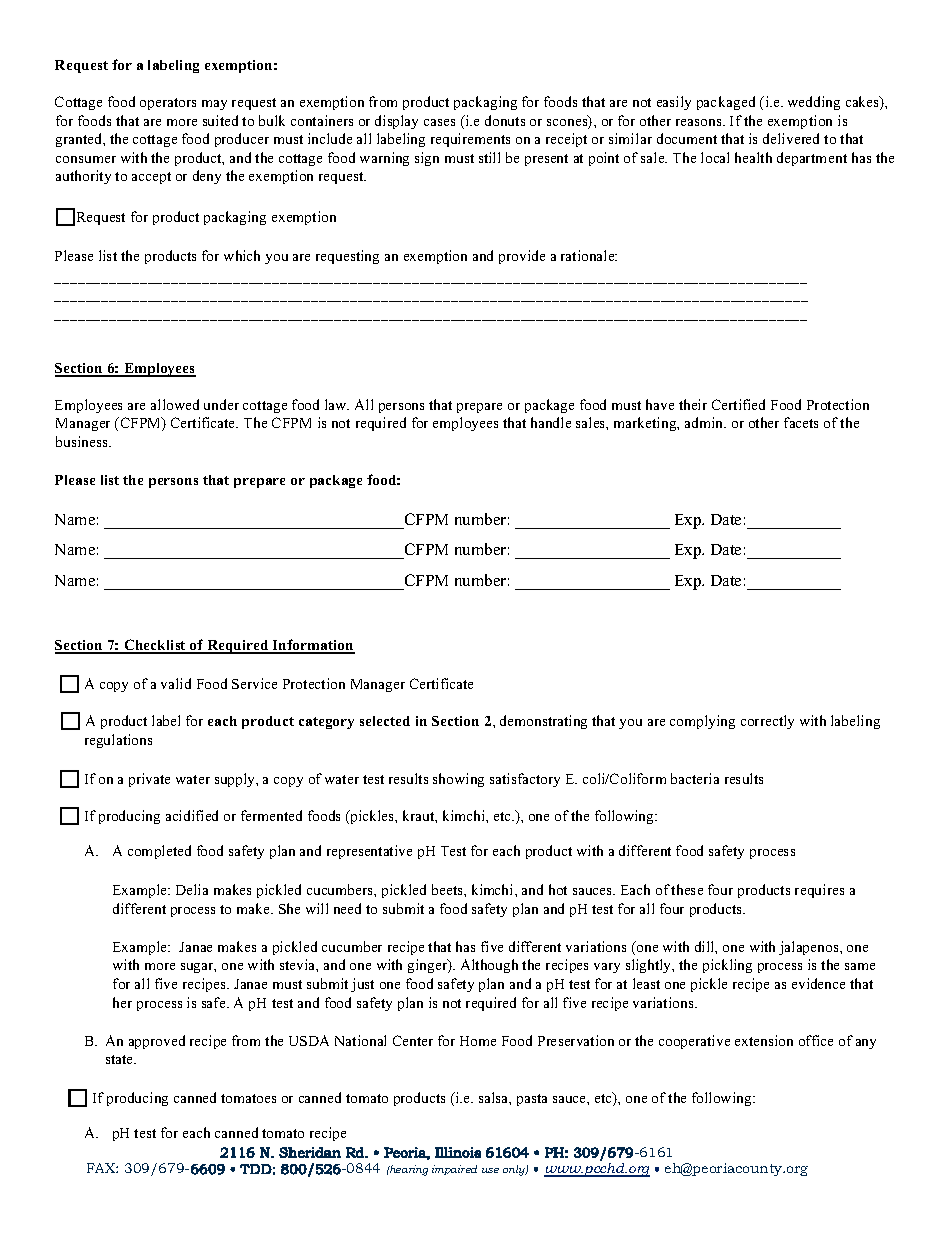 The width and height of the screenshot is (952, 1233). I want to click on delivered, so click(791, 138).
